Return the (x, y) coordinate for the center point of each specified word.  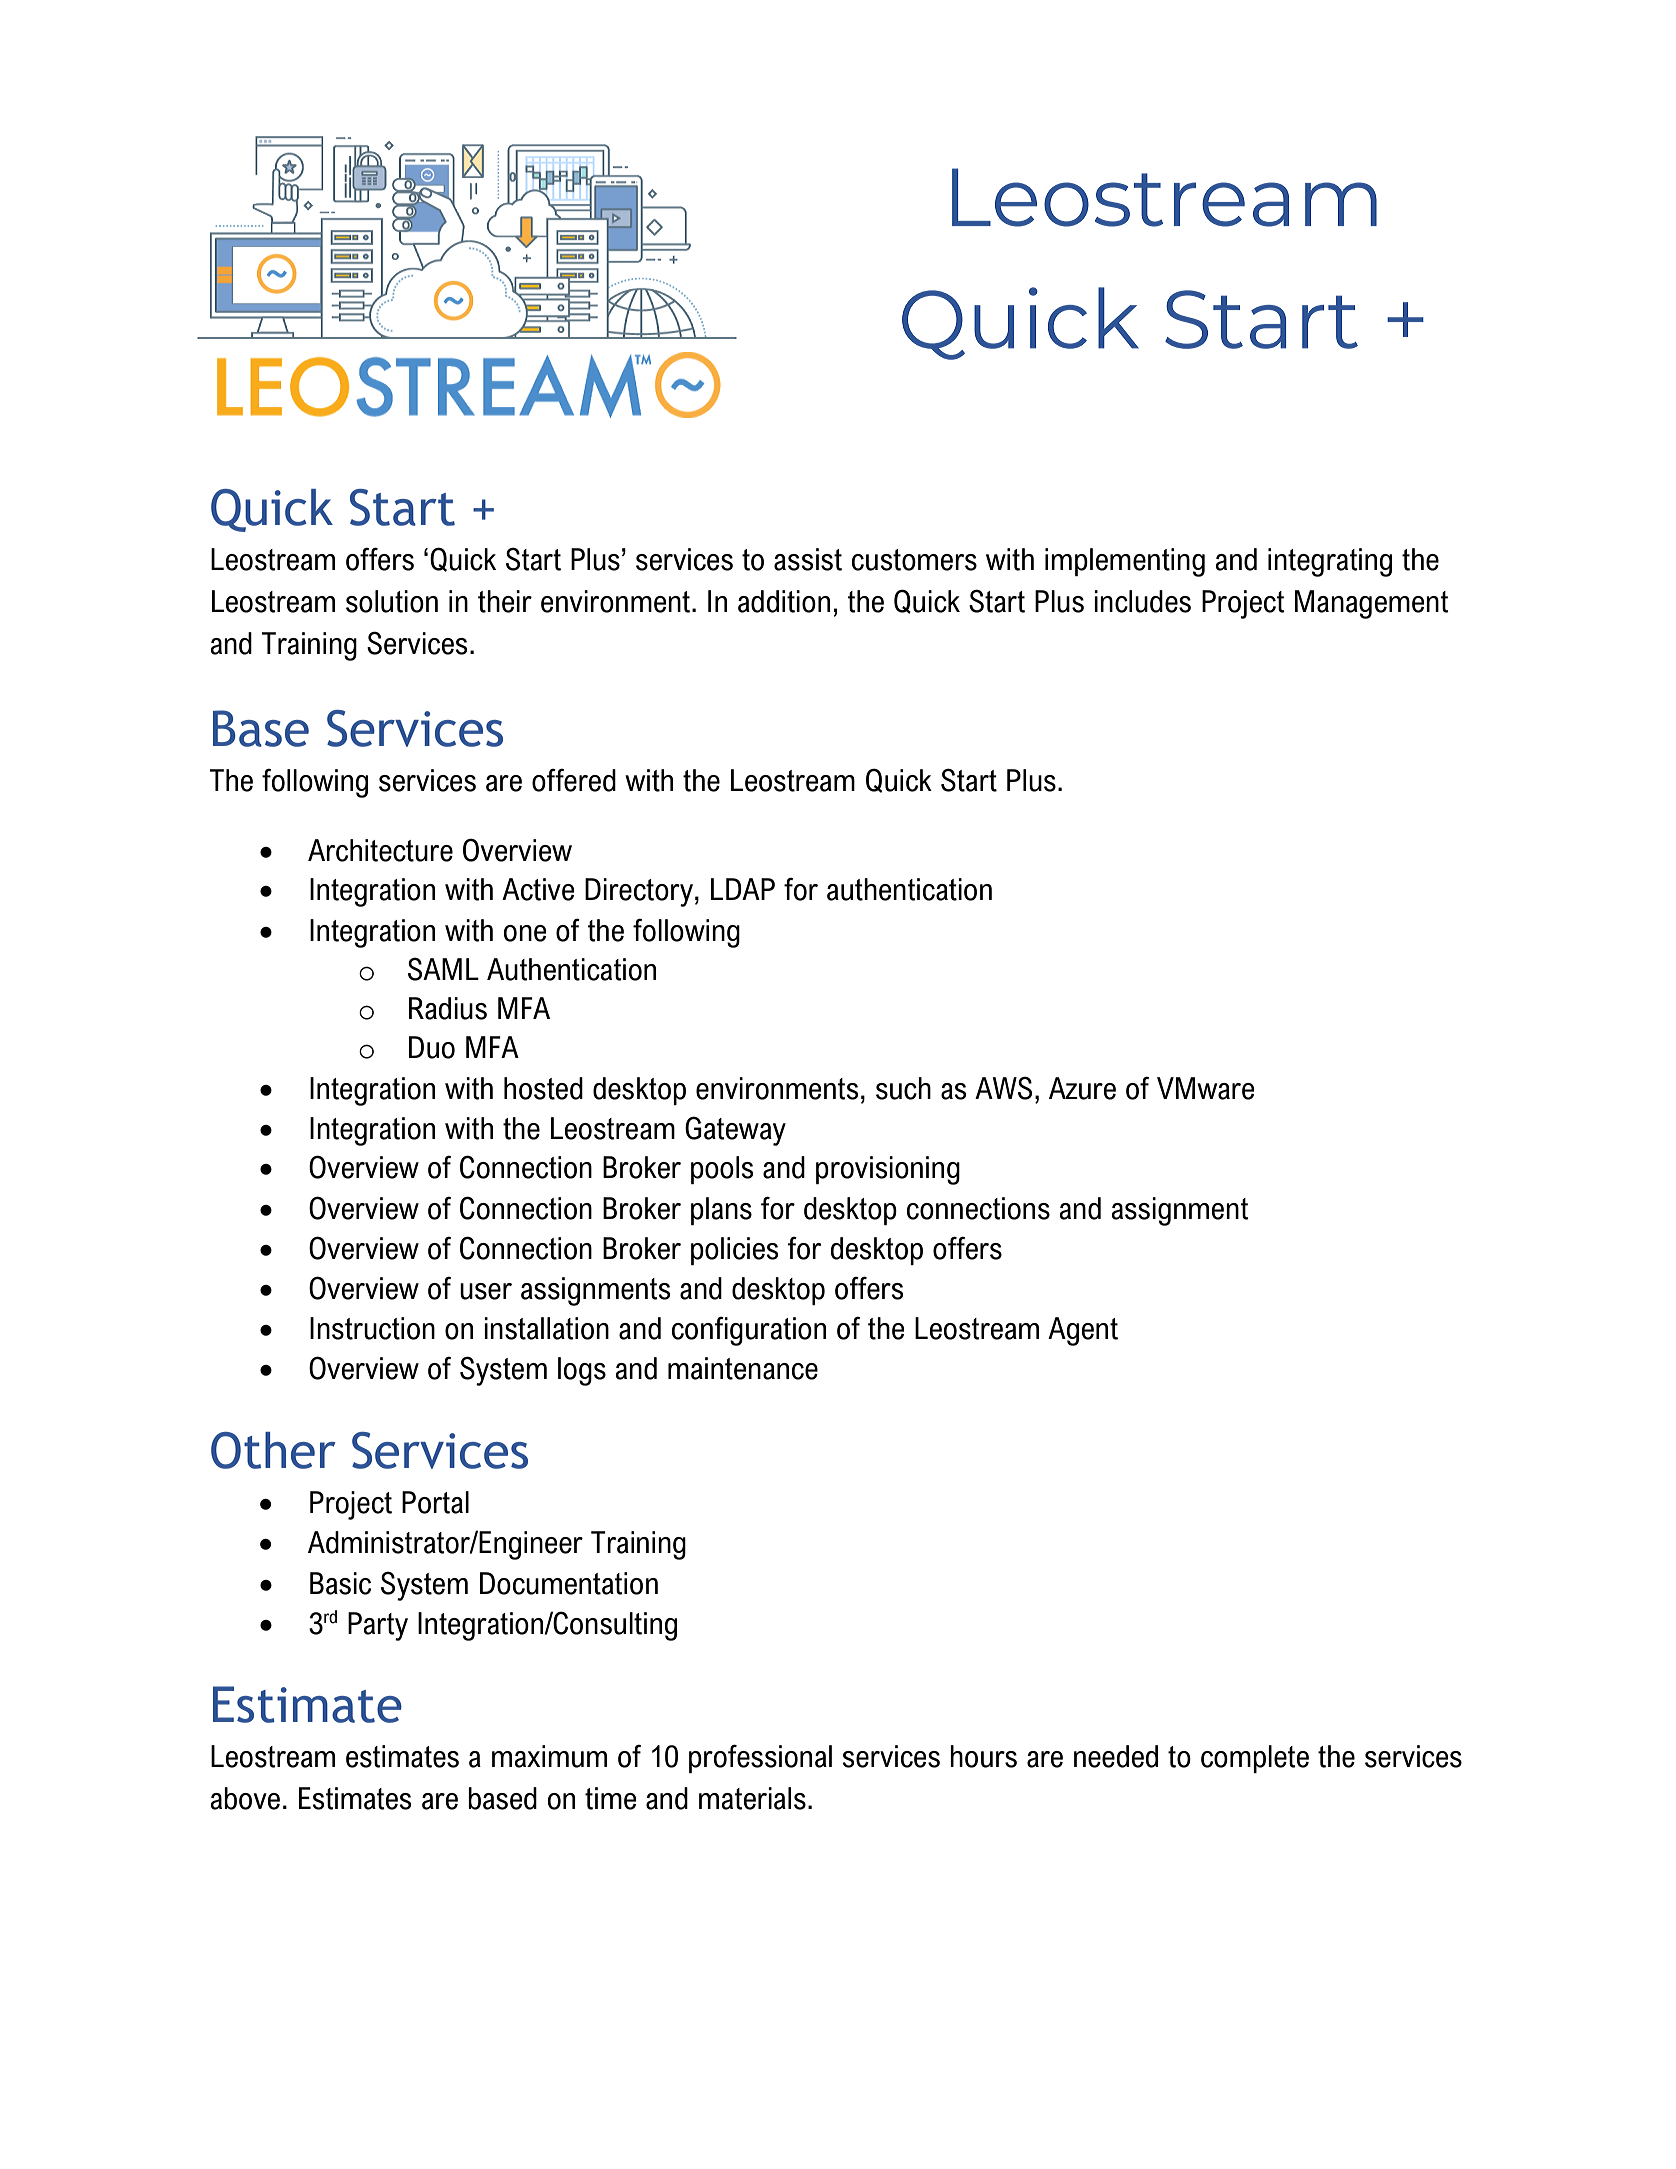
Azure (1082, 1088)
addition (784, 601)
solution (392, 601)
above (245, 1798)
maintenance (743, 1368)
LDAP (743, 889)
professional (760, 1758)
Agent (1083, 1331)
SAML (443, 969)
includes (1142, 601)
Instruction (372, 1328)
